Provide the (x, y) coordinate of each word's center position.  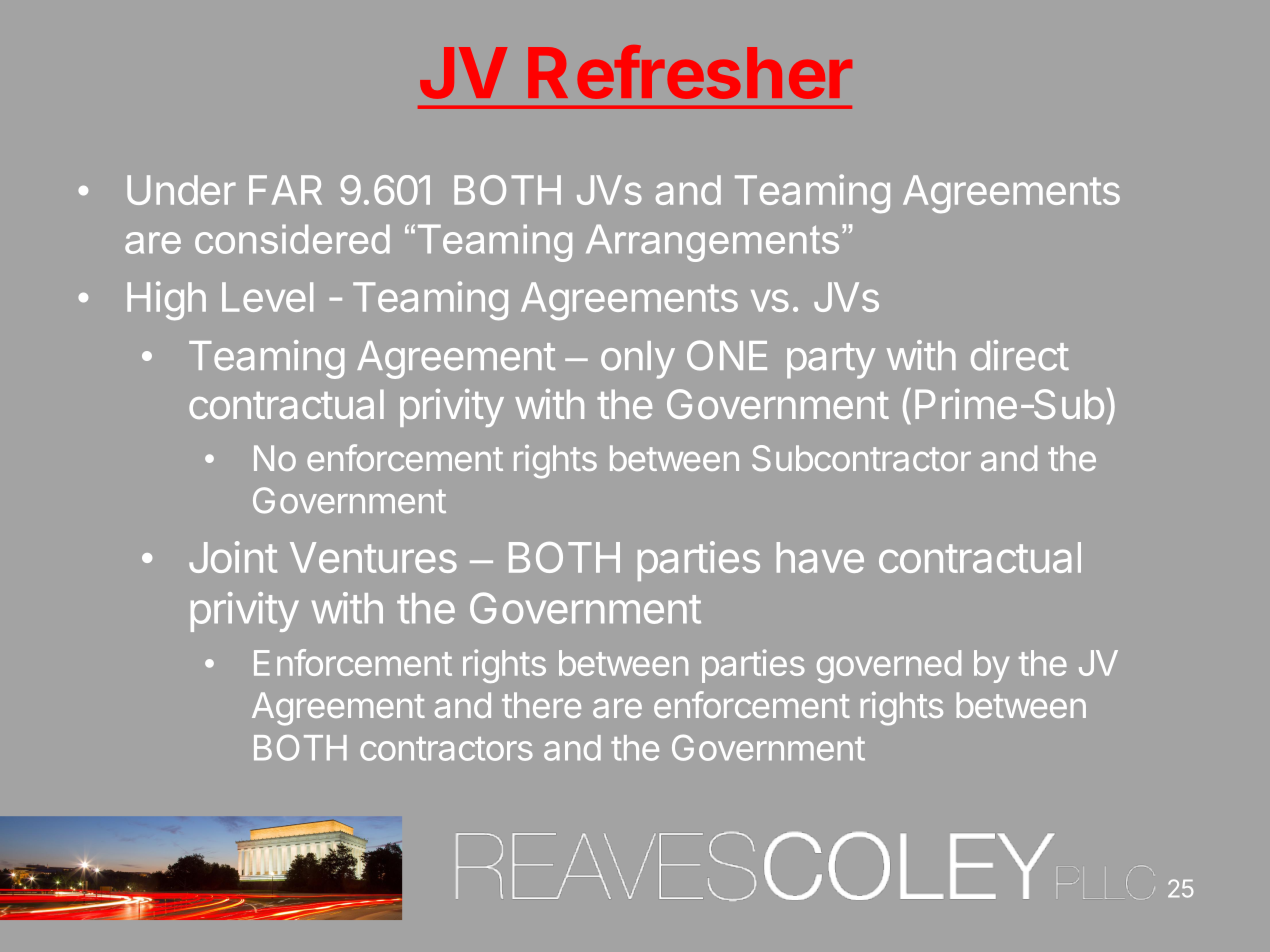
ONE (727, 355)
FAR (285, 190)
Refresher (690, 72)
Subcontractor (861, 458)
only (638, 360)
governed (889, 666)
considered (292, 239)
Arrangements (712, 243)
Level (267, 297)
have (820, 557)
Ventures (373, 557)
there (541, 705)
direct (1020, 355)
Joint (233, 557)
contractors (446, 749)
